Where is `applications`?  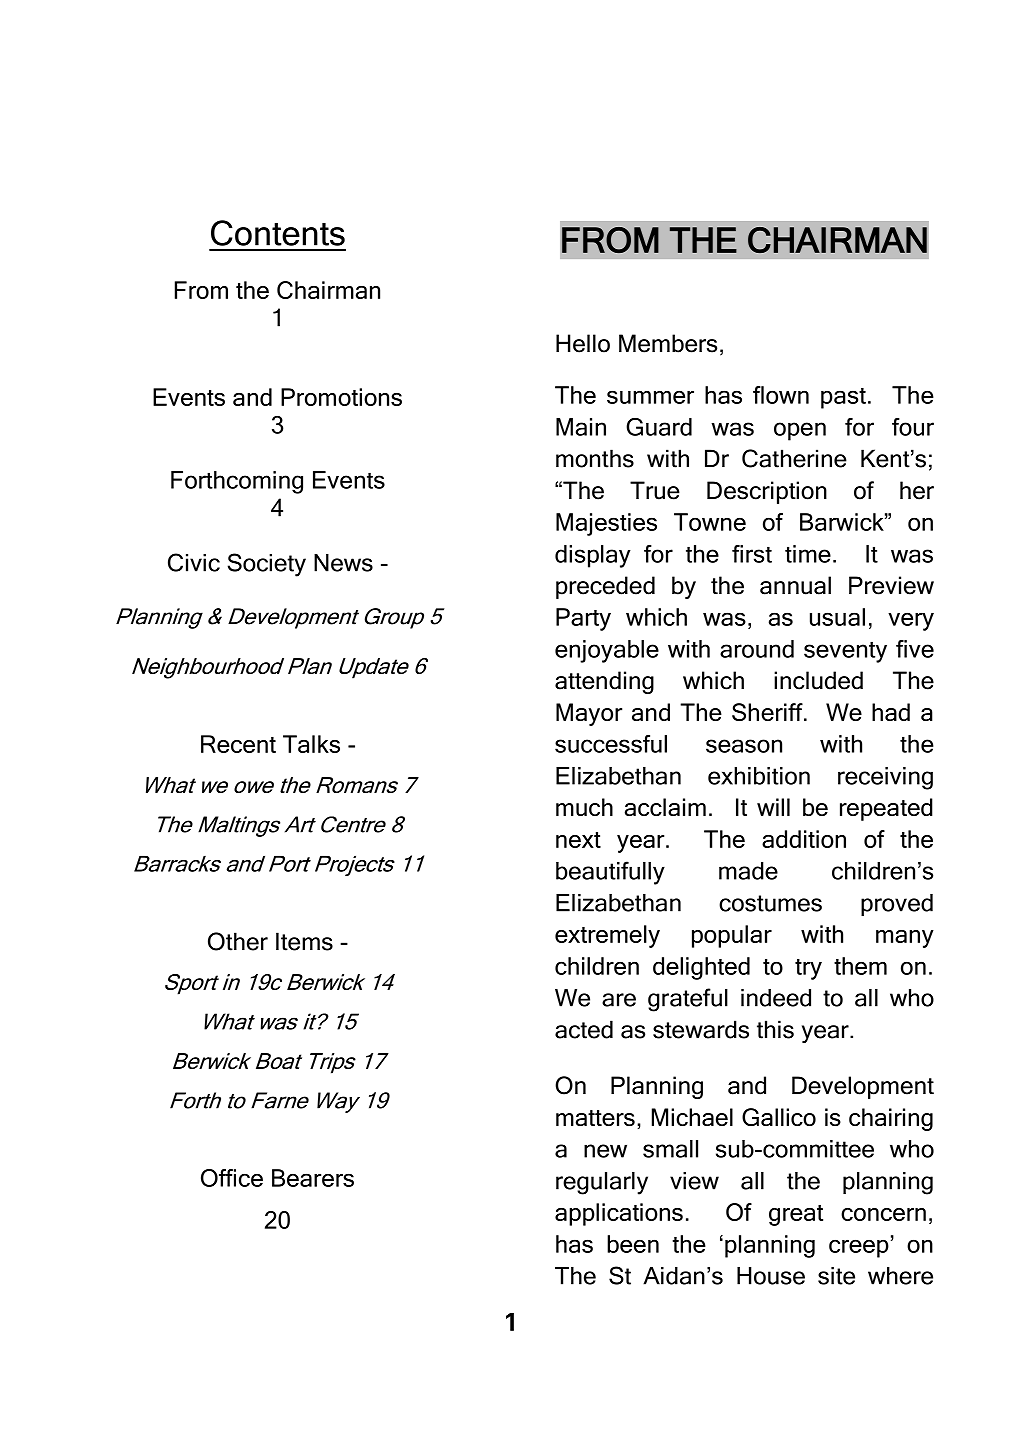
applications is located at coordinates (619, 1214).
